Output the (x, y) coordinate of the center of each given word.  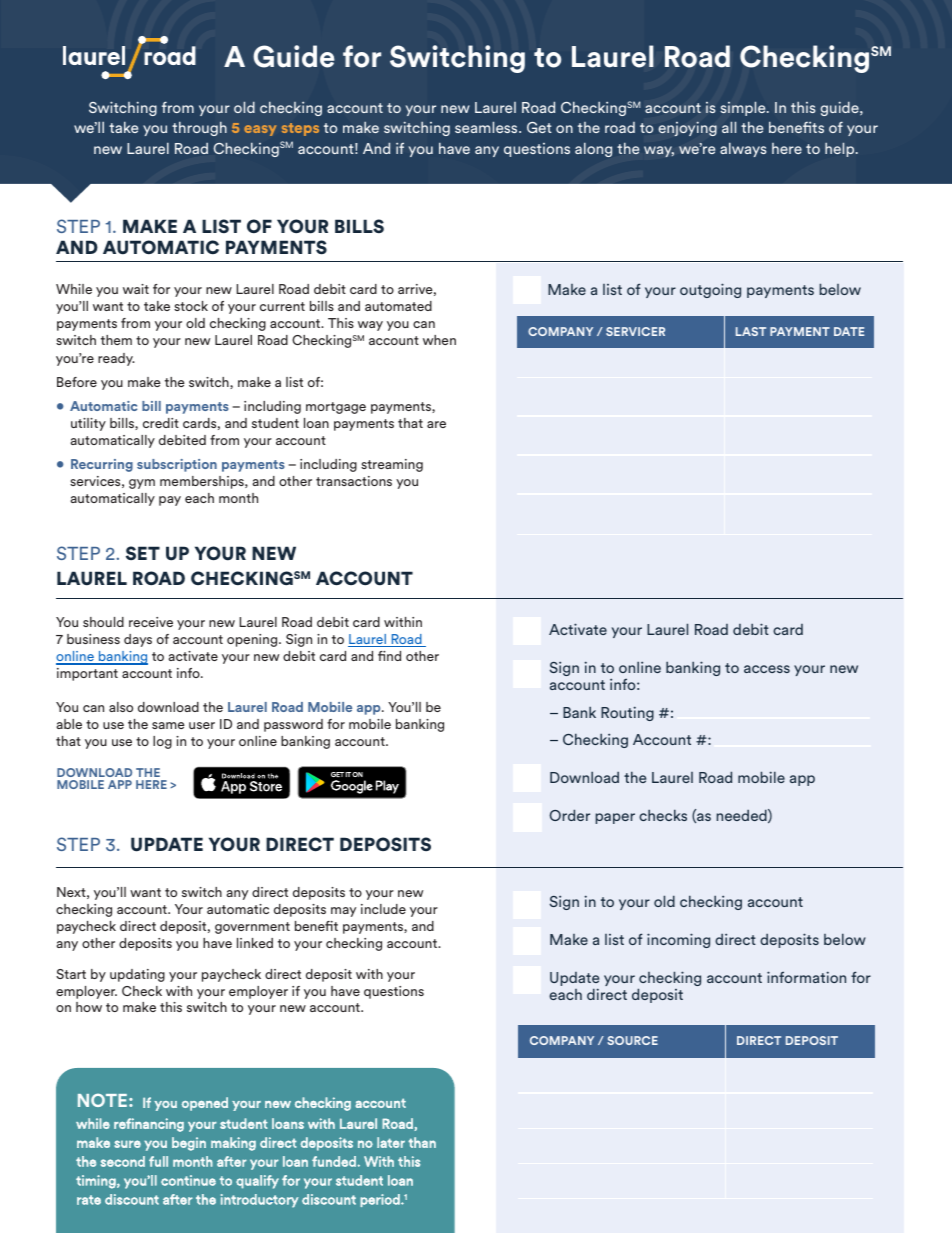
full (158, 1161)
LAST (751, 331)
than (422, 1142)
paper (615, 818)
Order (569, 815)
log (162, 742)
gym (142, 484)
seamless (487, 127)
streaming (392, 465)
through (199, 128)
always (743, 149)
